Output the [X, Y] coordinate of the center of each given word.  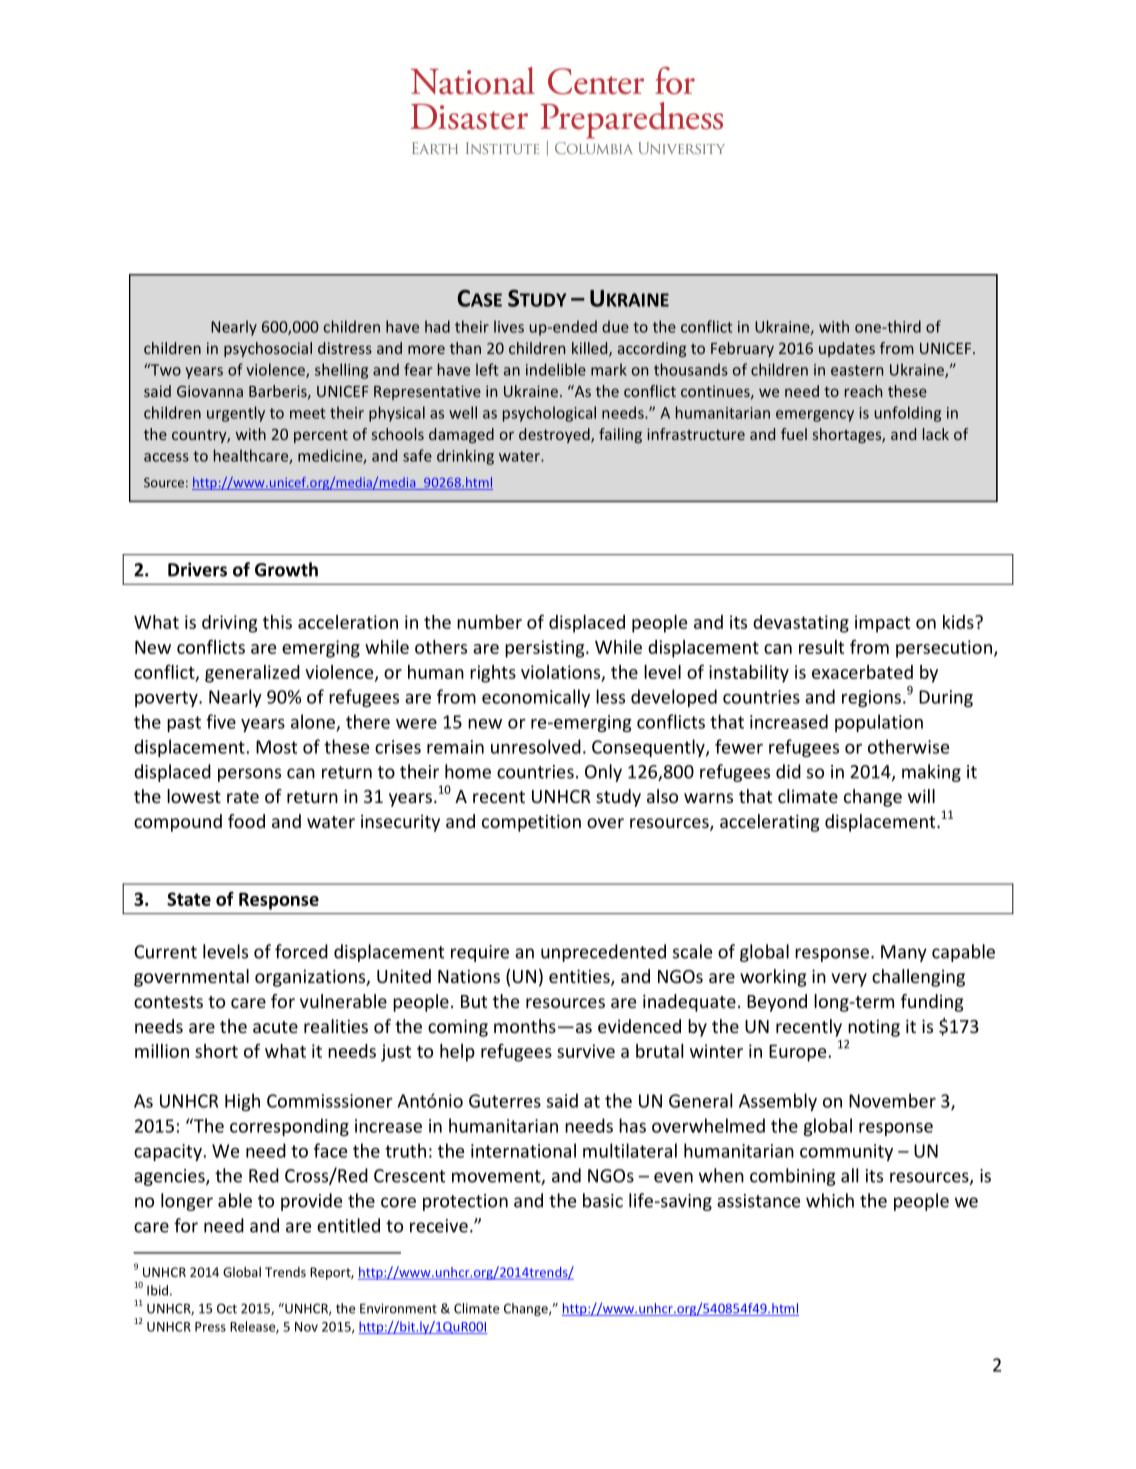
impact [882, 624]
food [246, 821]
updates [847, 349]
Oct [227, 1308]
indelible [556, 369]
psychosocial [268, 349]
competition [531, 823]
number [489, 622]
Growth [286, 569]
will [921, 796]
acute [275, 1027]
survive [586, 1051]
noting [874, 1028]
